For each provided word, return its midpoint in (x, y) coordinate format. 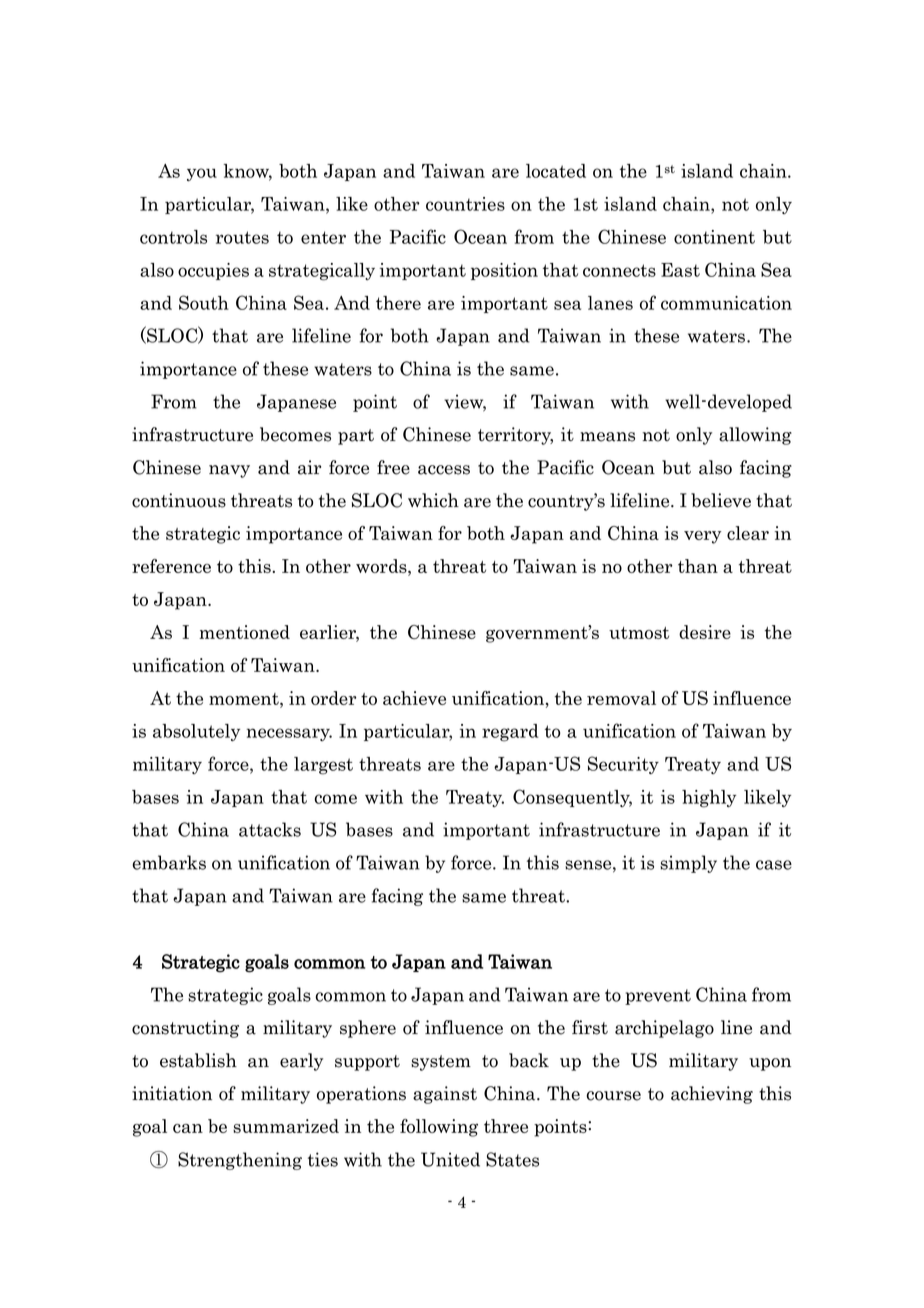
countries (465, 204)
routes (242, 237)
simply (688, 864)
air (309, 467)
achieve (414, 698)
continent (714, 237)
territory (515, 436)
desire (705, 632)
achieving (712, 1095)
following (439, 1128)
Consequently (572, 798)
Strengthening (240, 1161)
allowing (755, 436)
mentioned (244, 632)
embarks (169, 862)
